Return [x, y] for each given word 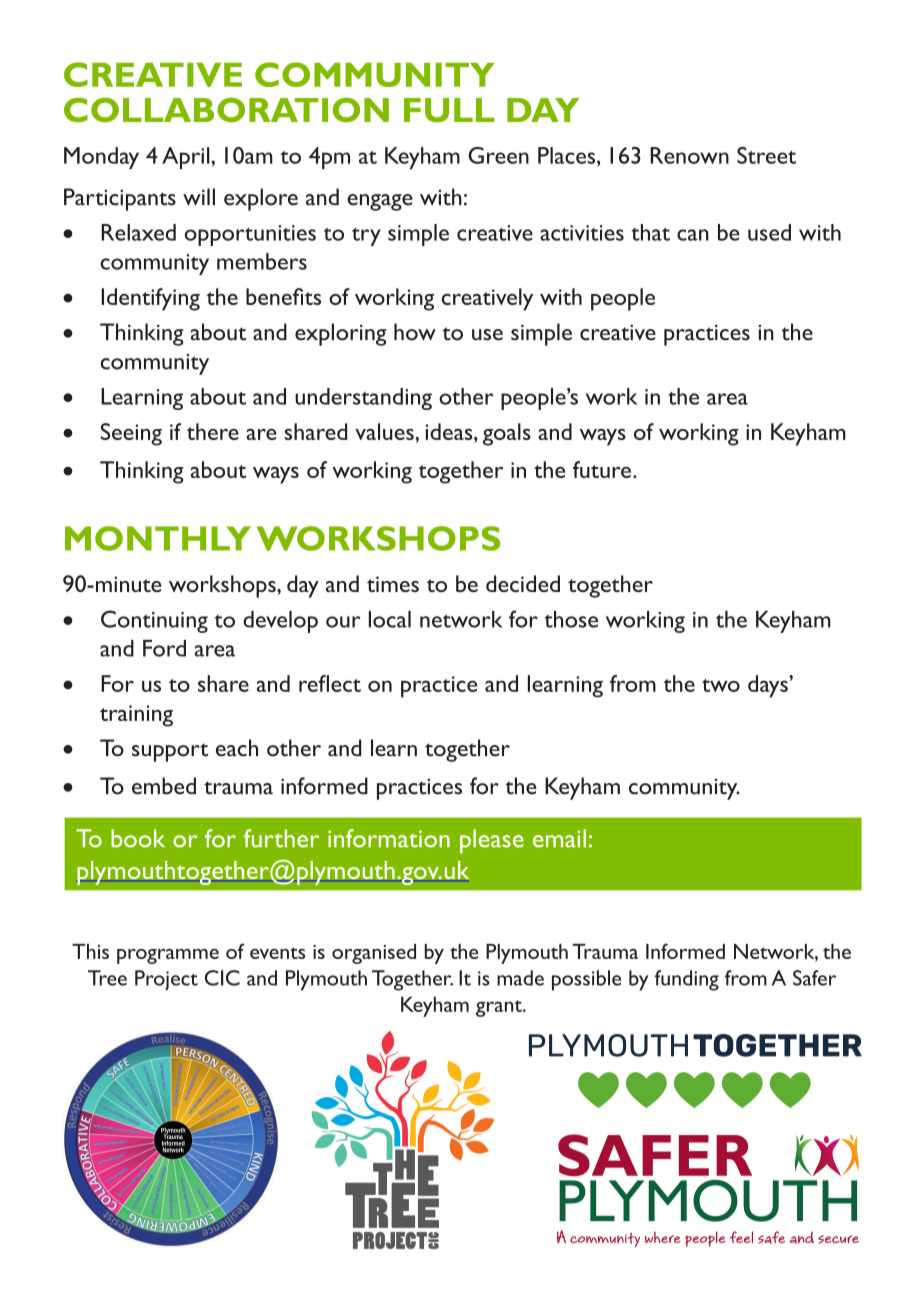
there [213, 431]
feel [741, 1237]
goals [507, 434]
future [602, 469]
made [520, 978]
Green [498, 155]
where [663, 1237]
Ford [164, 648]
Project [166, 980]
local [390, 619]
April [187, 158]
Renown [689, 155]
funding [687, 980]
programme [168, 956]
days [769, 686]
